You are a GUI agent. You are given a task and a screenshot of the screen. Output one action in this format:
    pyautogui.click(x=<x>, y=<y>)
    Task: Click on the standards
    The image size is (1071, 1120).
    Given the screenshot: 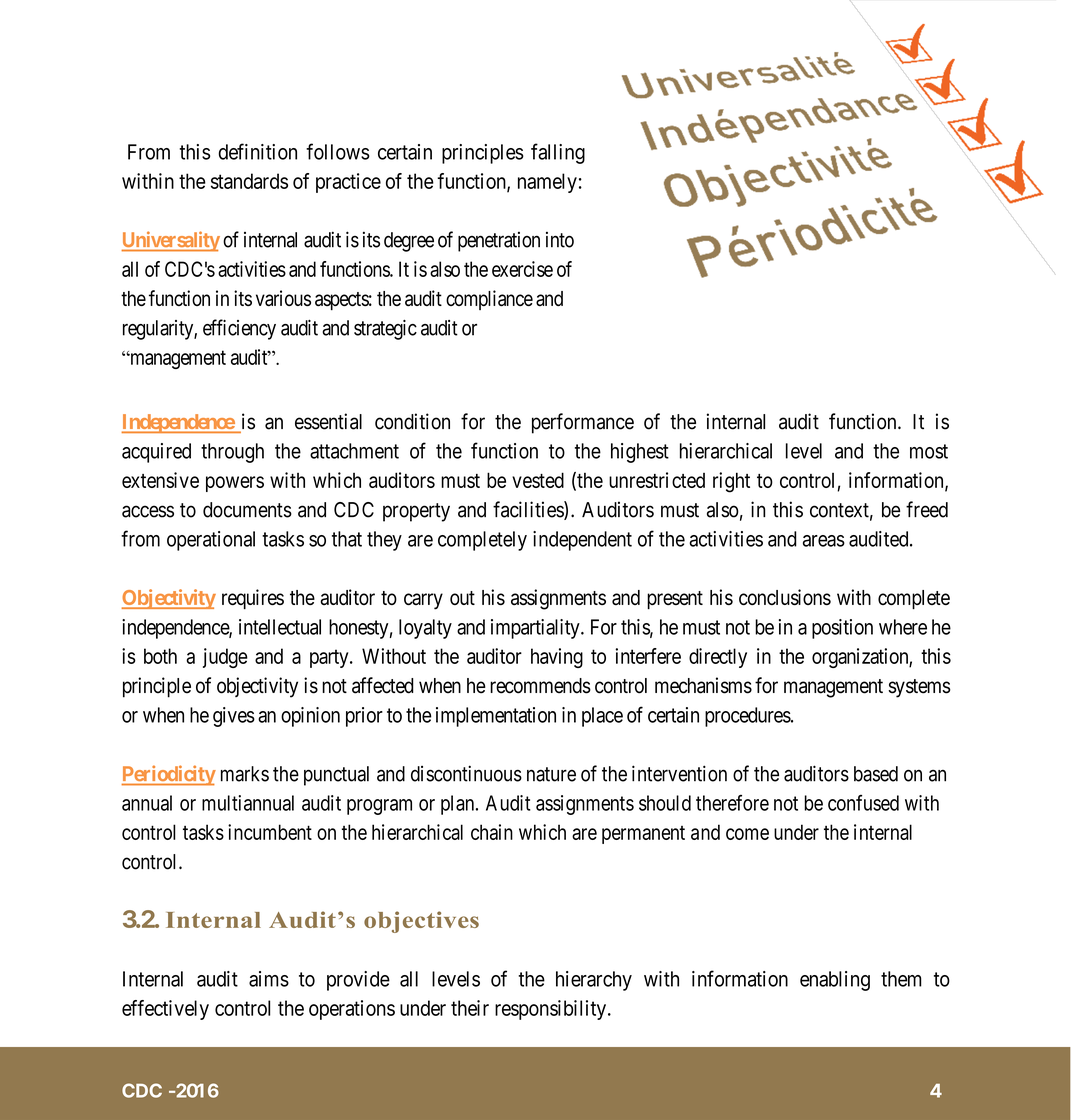 What is the action you would take?
    pyautogui.click(x=249, y=181)
